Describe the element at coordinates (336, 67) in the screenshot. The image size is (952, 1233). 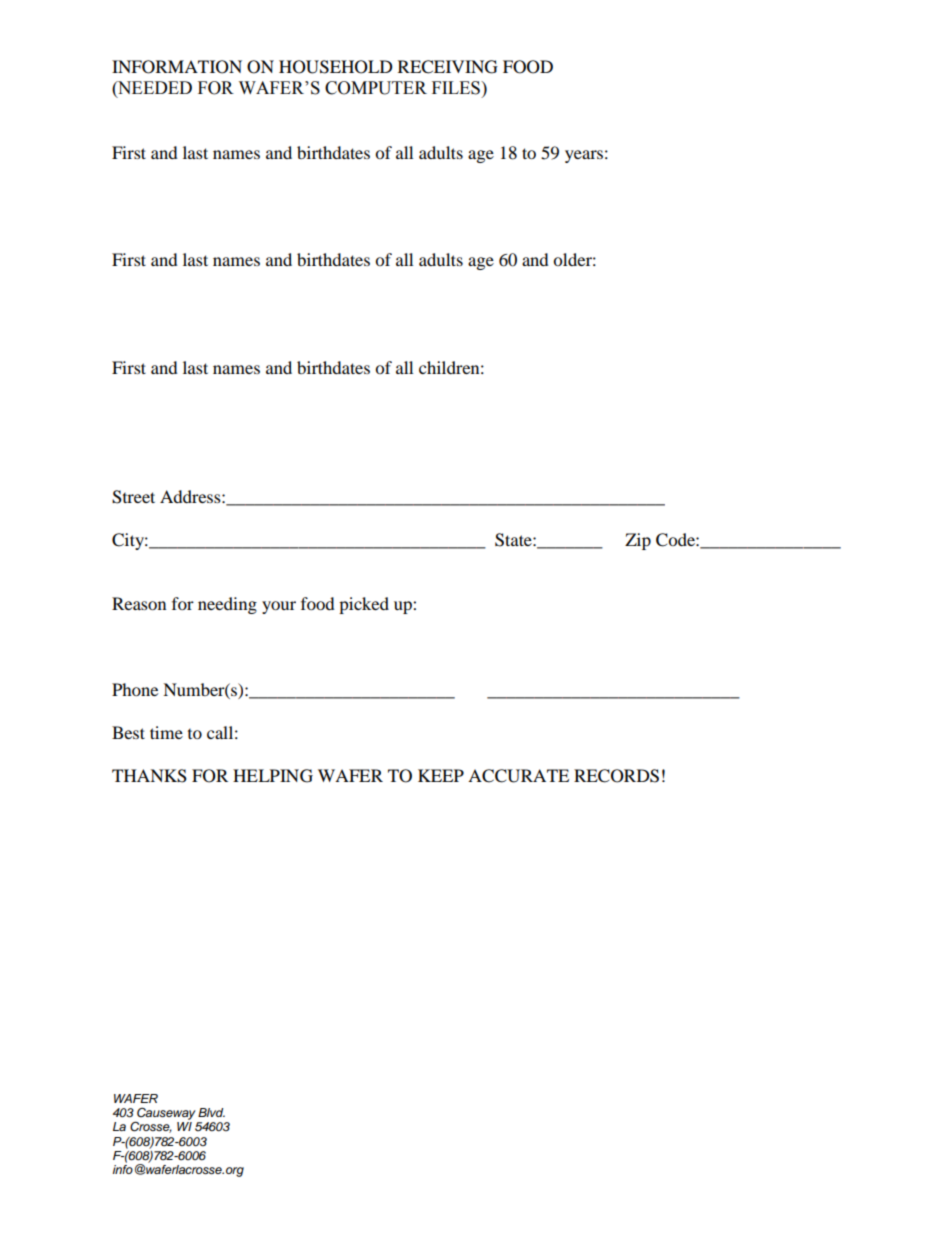
I see `HOUSEHOLD` at that location.
